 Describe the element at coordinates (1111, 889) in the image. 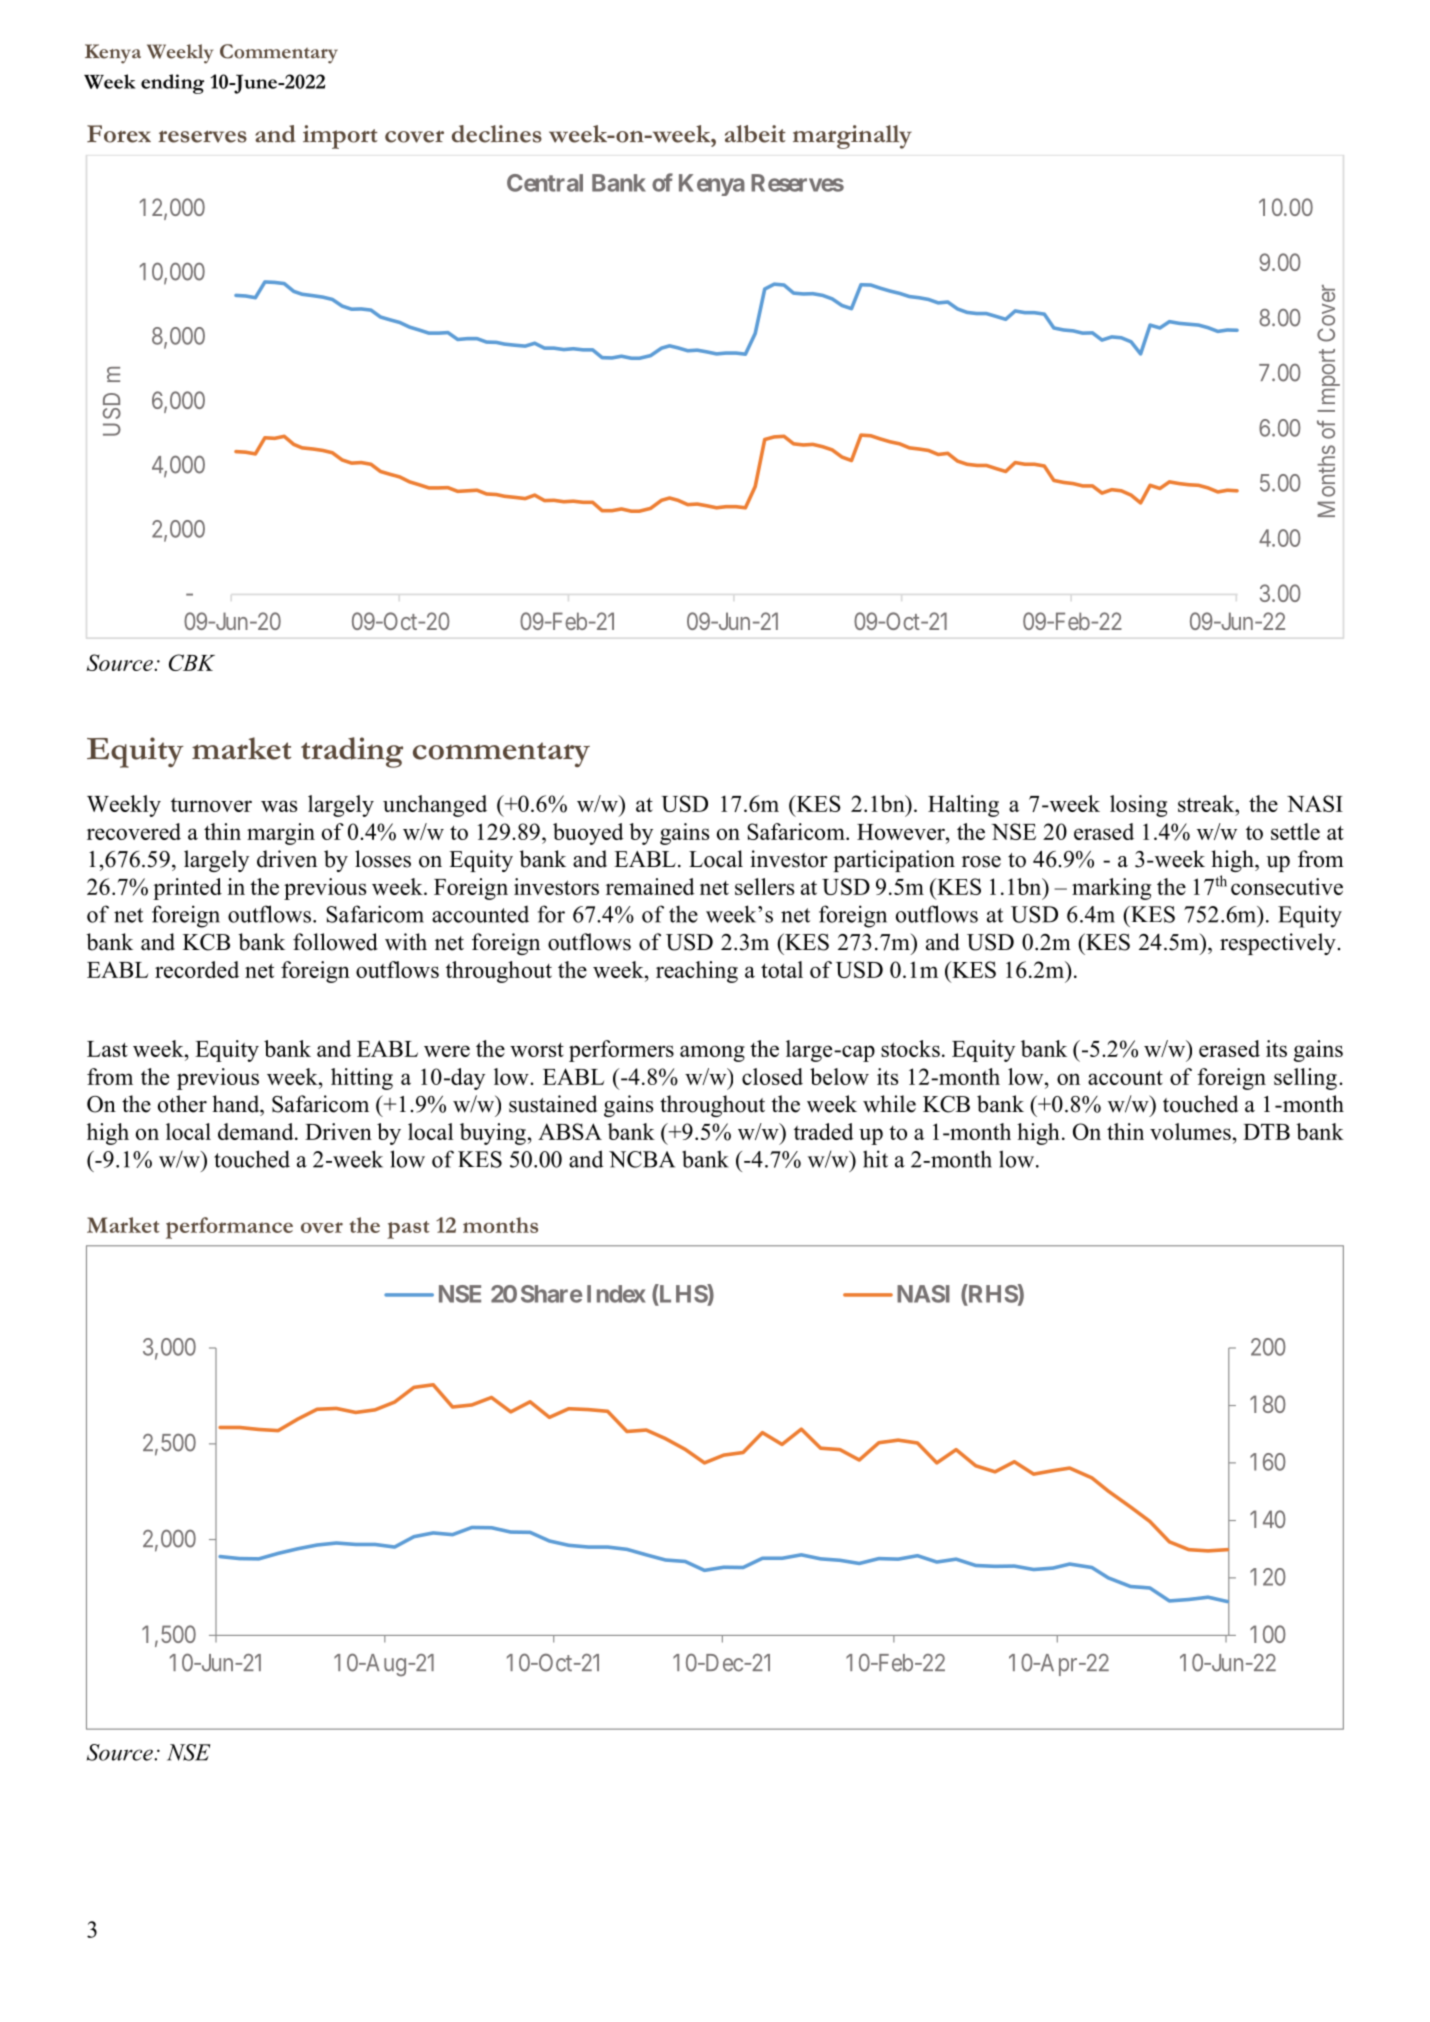

I see `marking` at that location.
